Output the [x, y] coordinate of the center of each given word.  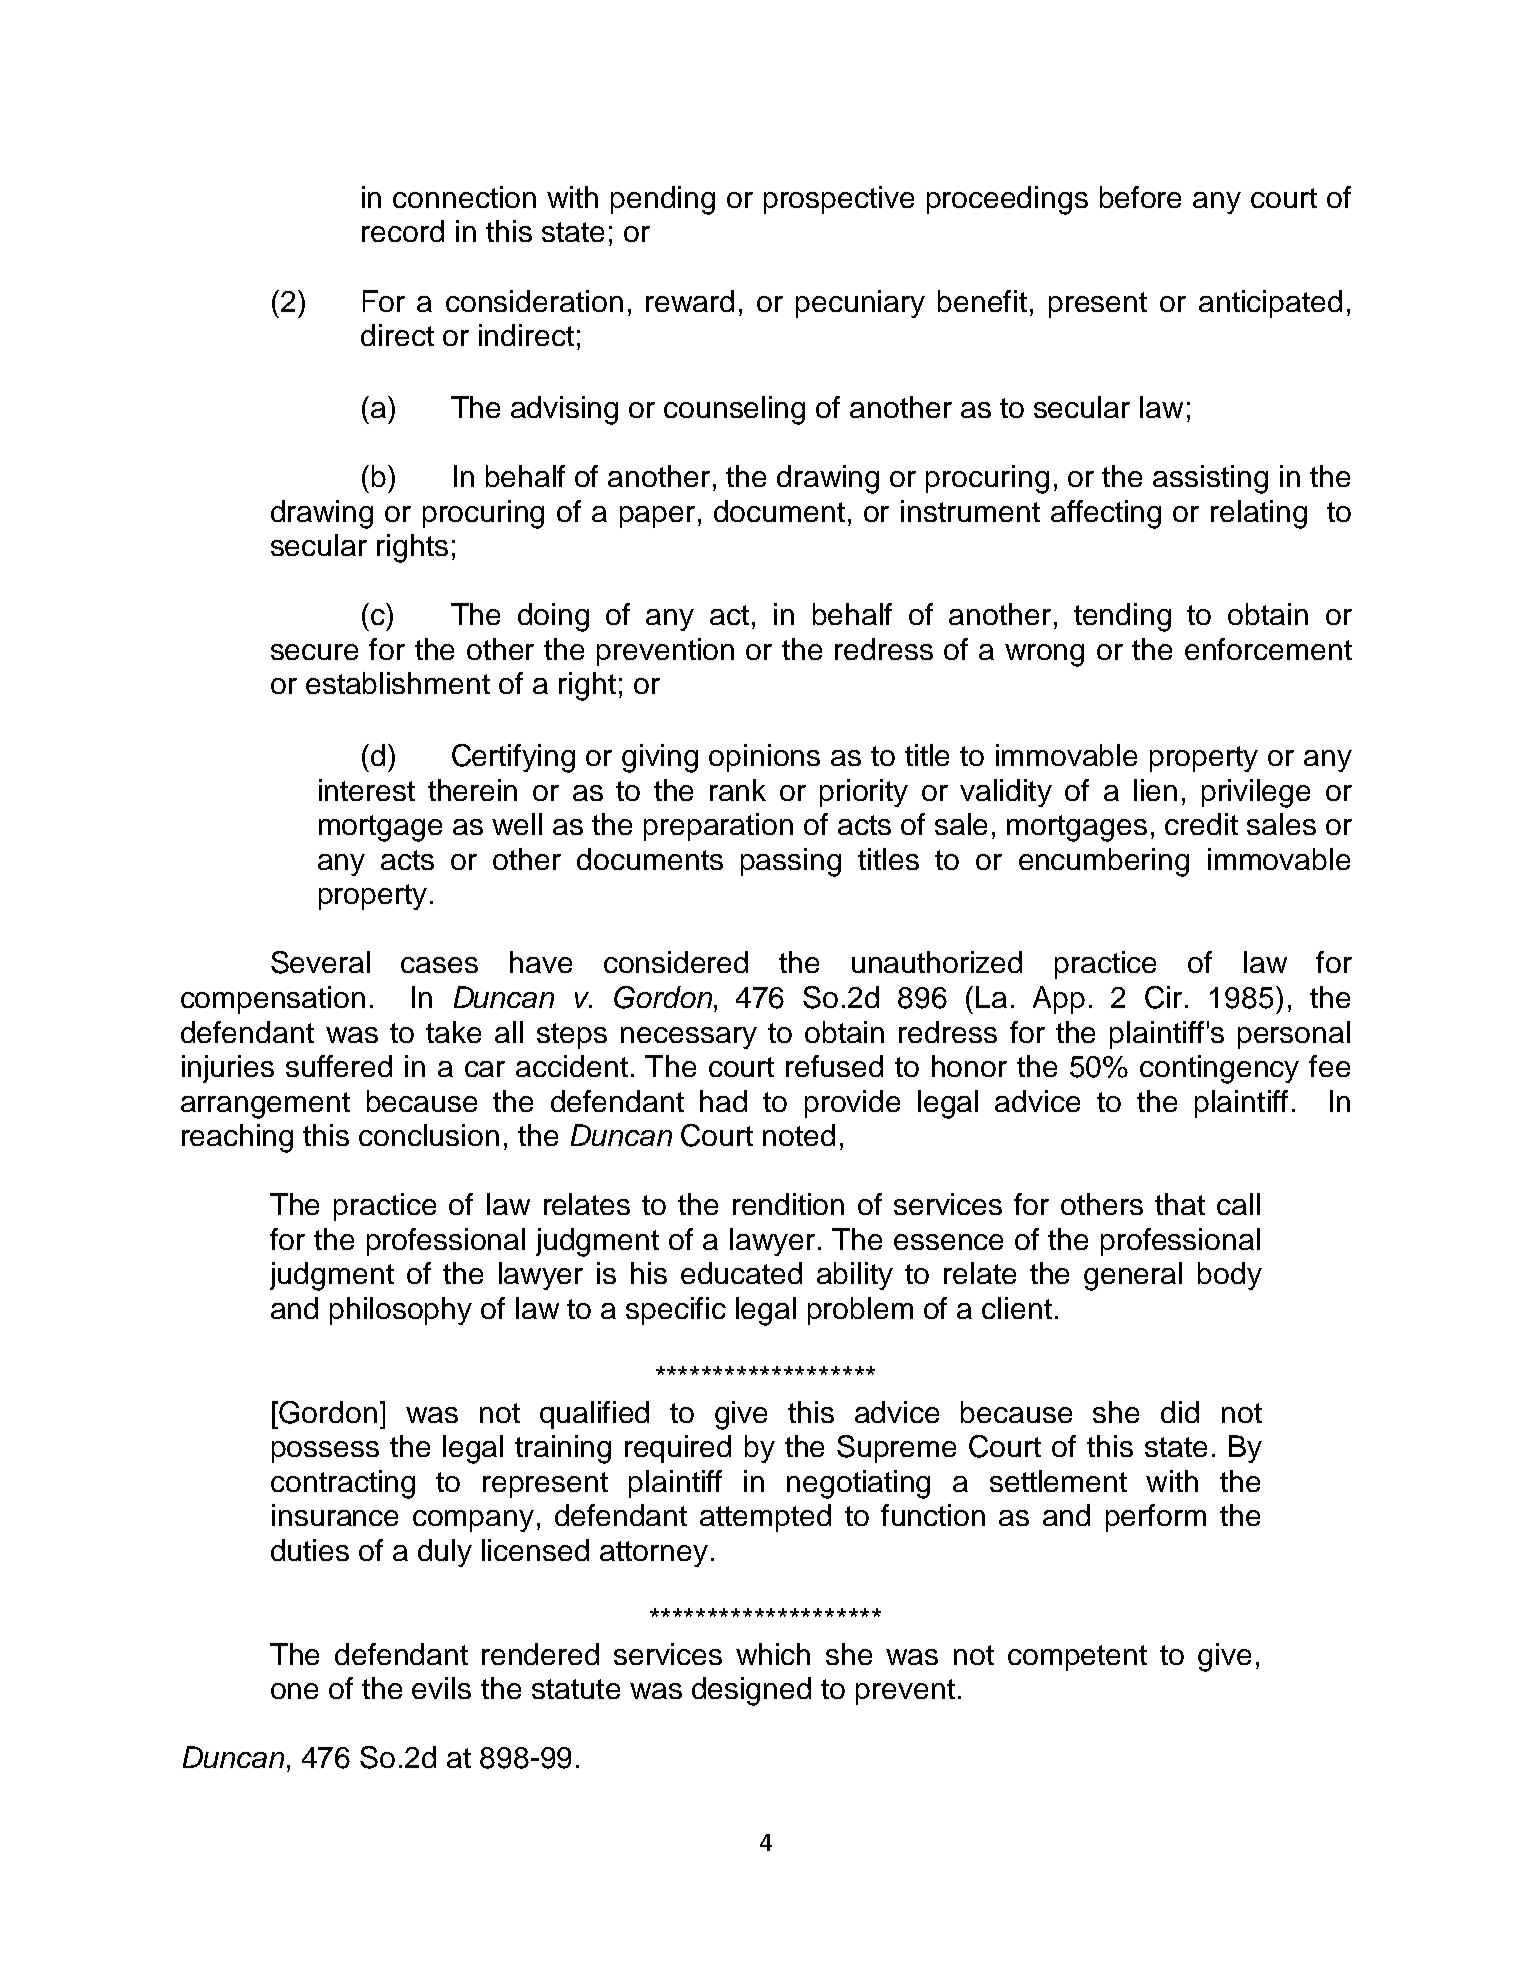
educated [741, 1273]
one [294, 1691]
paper [657, 517]
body [1230, 1276]
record [403, 231]
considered [676, 962]
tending [1122, 617]
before [1140, 197]
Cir [1163, 997]
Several [320, 962]
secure [314, 652]
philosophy [401, 1311]
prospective [839, 200]
